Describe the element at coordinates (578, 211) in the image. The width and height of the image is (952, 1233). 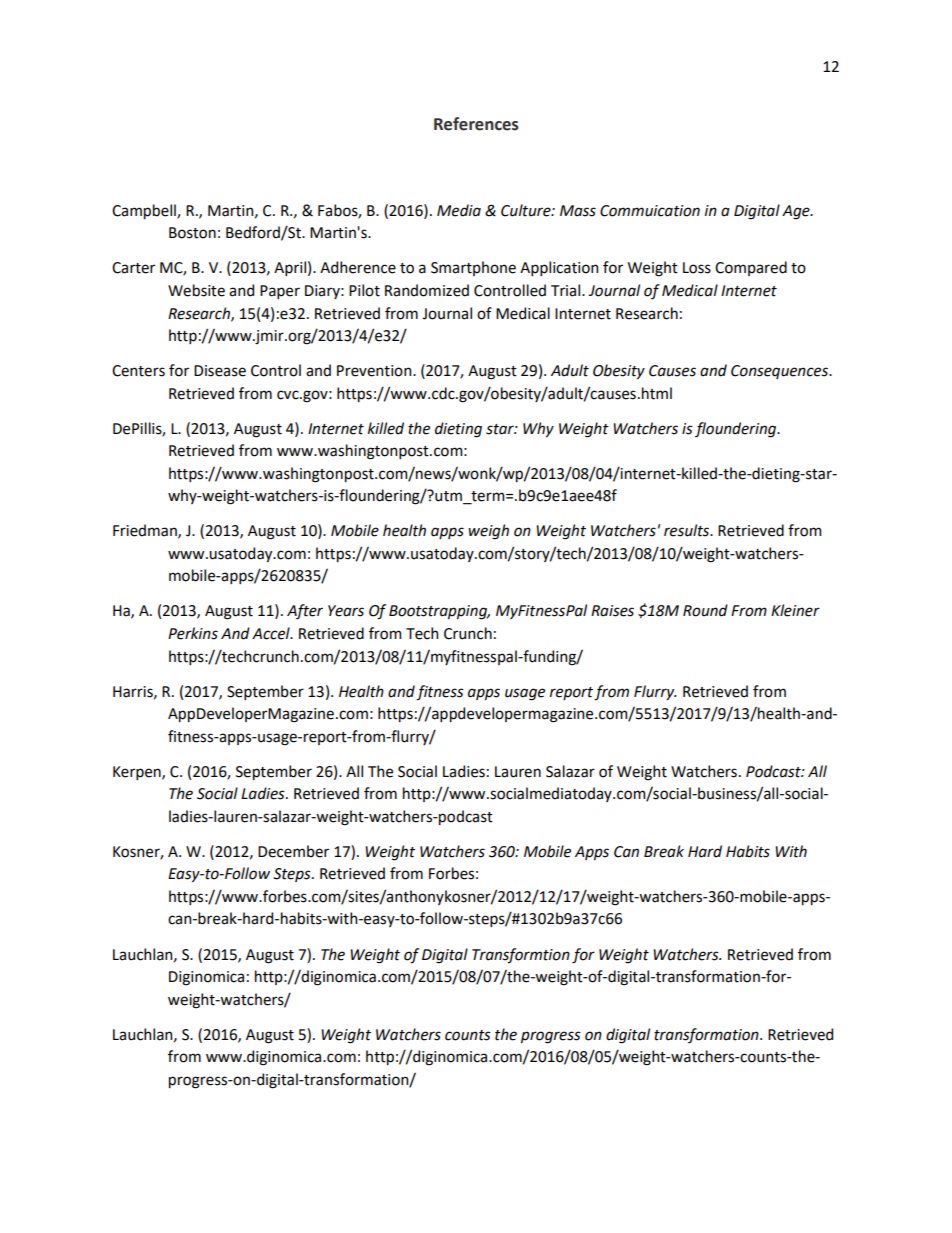
I see `Mass` at that location.
